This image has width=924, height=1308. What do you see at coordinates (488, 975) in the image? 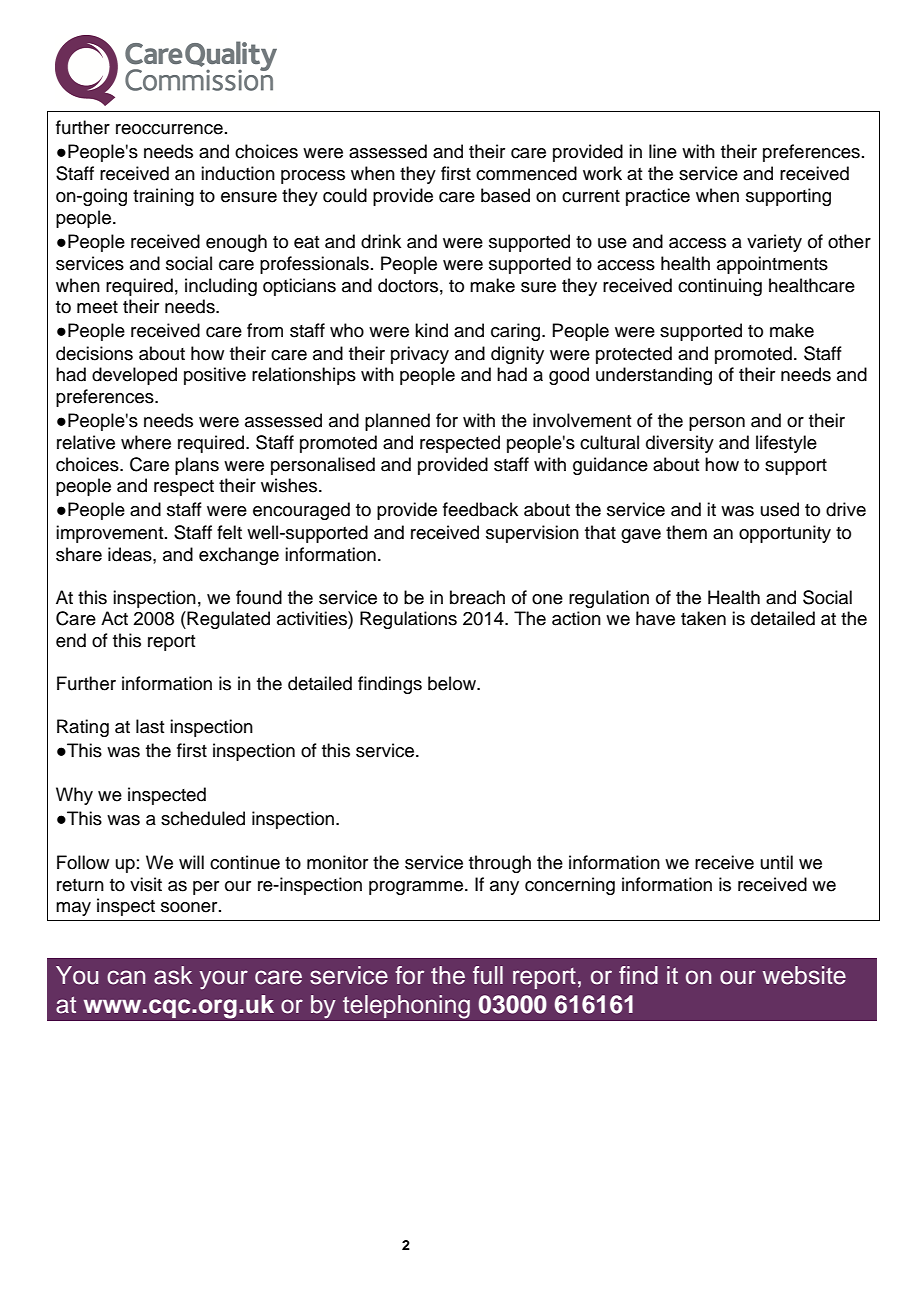
I see `full` at bounding box center [488, 975].
